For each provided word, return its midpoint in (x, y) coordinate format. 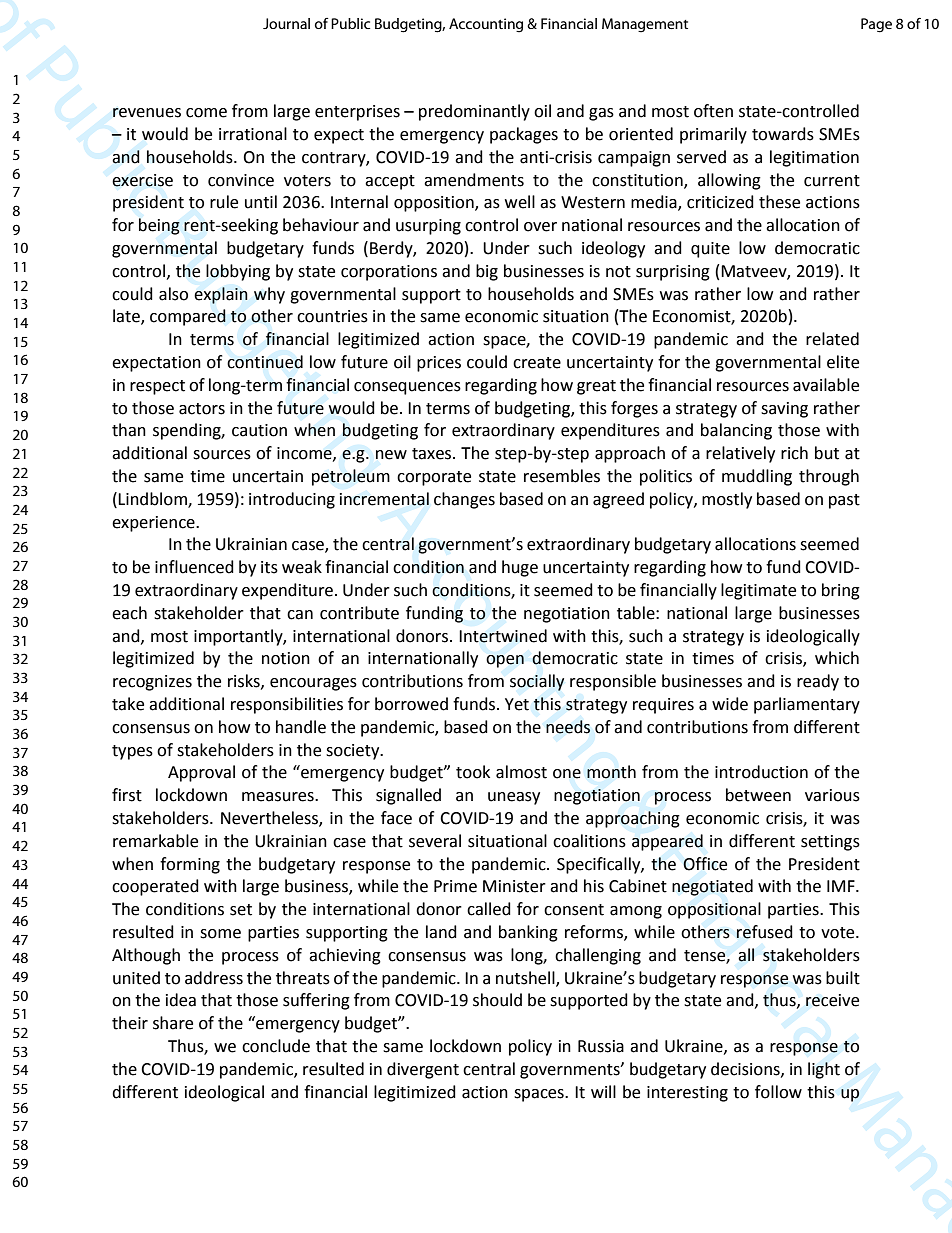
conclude (276, 1046)
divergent (423, 1070)
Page (876, 25)
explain (221, 295)
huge (520, 568)
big (487, 272)
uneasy (514, 798)
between (758, 795)
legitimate (758, 591)
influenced (194, 567)
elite (843, 362)
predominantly (474, 112)
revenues (147, 113)
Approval (201, 773)
